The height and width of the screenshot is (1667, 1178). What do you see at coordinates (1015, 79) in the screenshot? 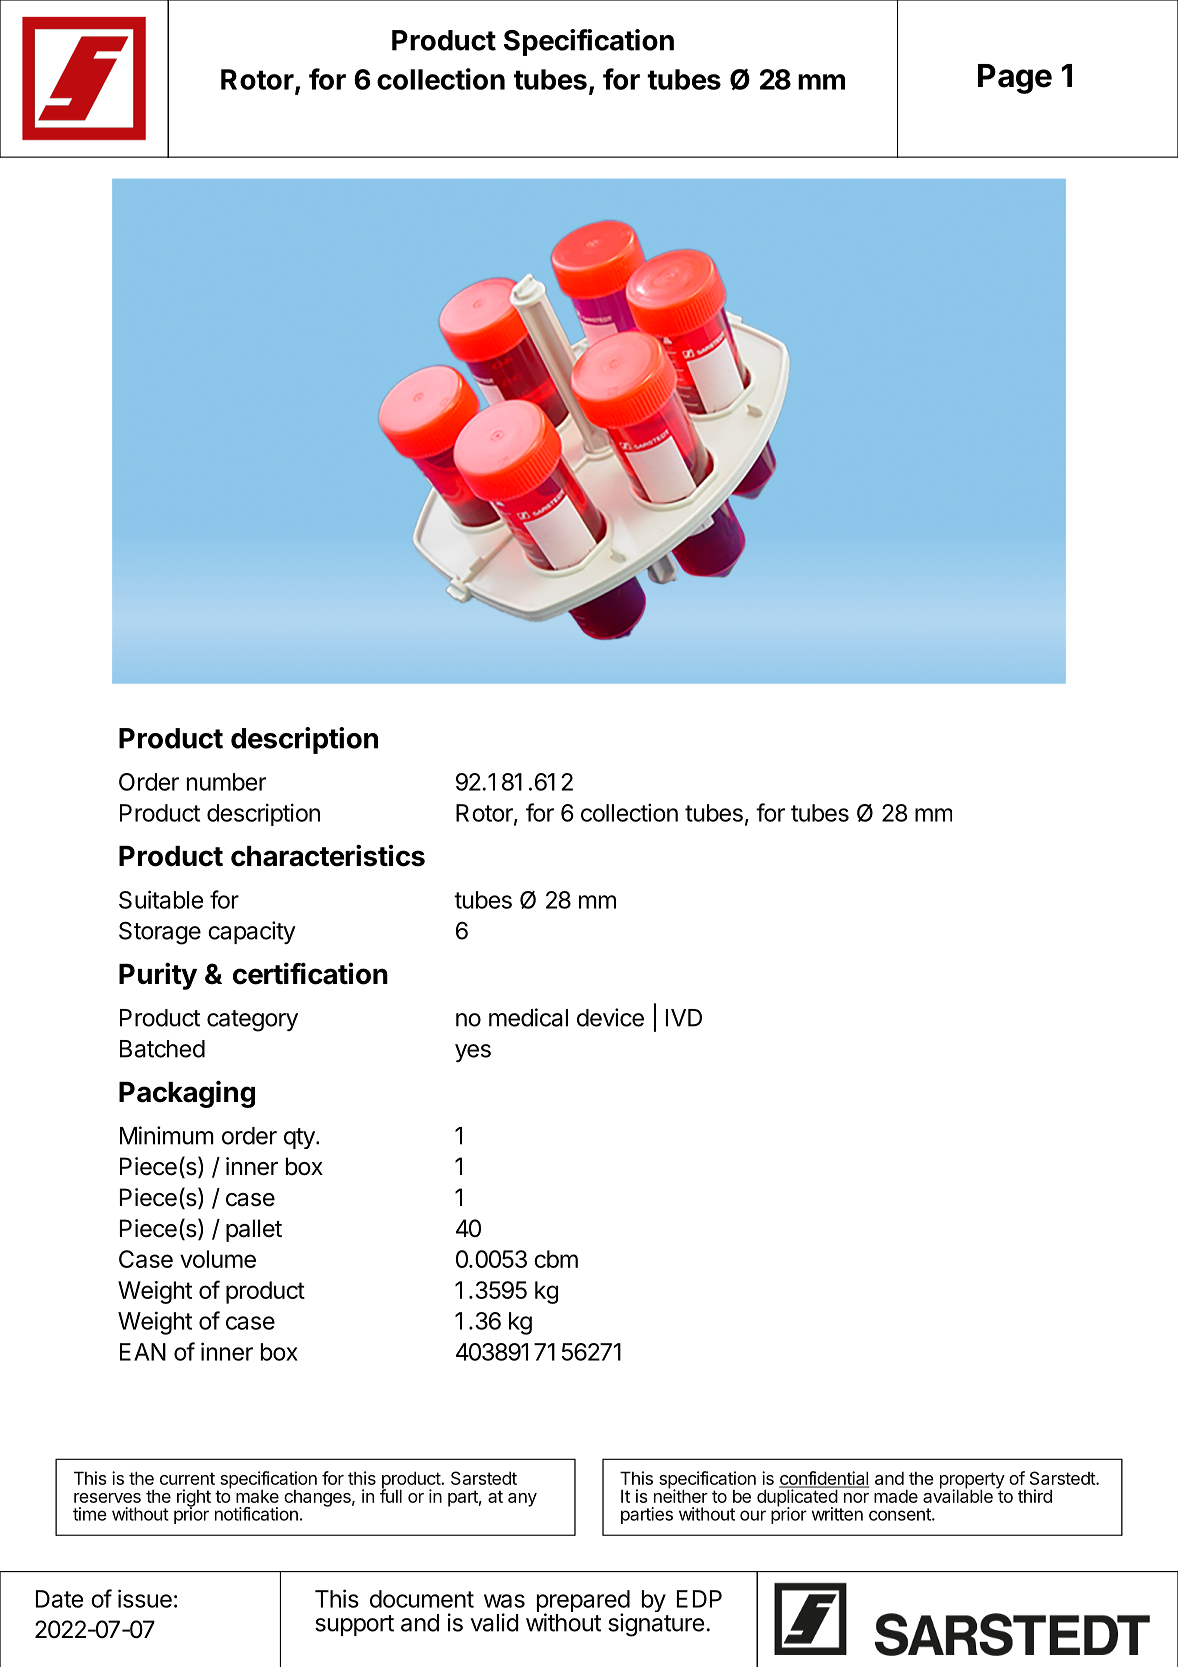
I see `Page` at bounding box center [1015, 79].
